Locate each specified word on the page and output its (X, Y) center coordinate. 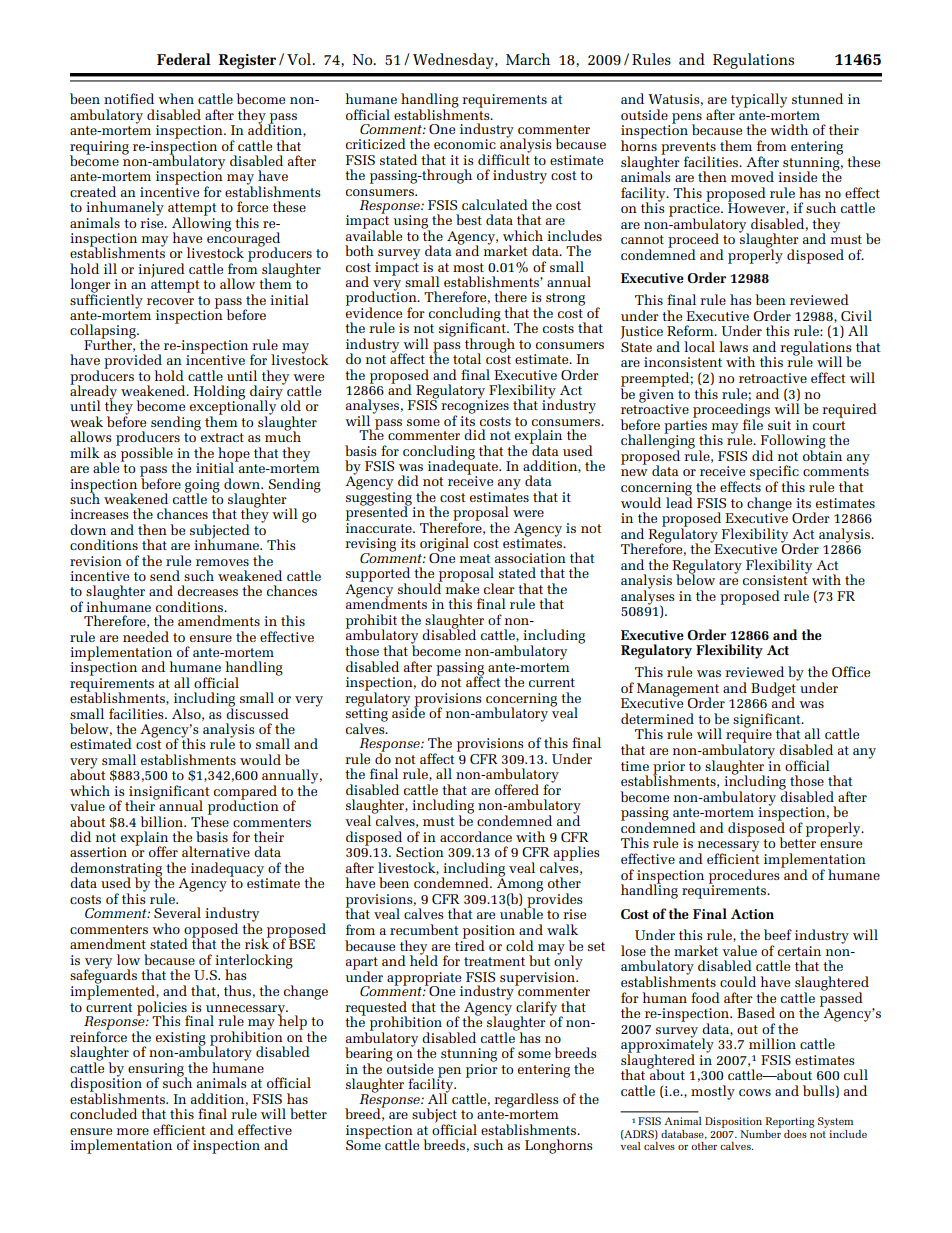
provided (133, 362)
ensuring (157, 1071)
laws (733, 346)
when (176, 98)
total (467, 358)
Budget (775, 689)
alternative (216, 851)
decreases (207, 590)
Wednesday (454, 61)
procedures (745, 876)
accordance (476, 836)
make (462, 587)
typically (759, 100)
